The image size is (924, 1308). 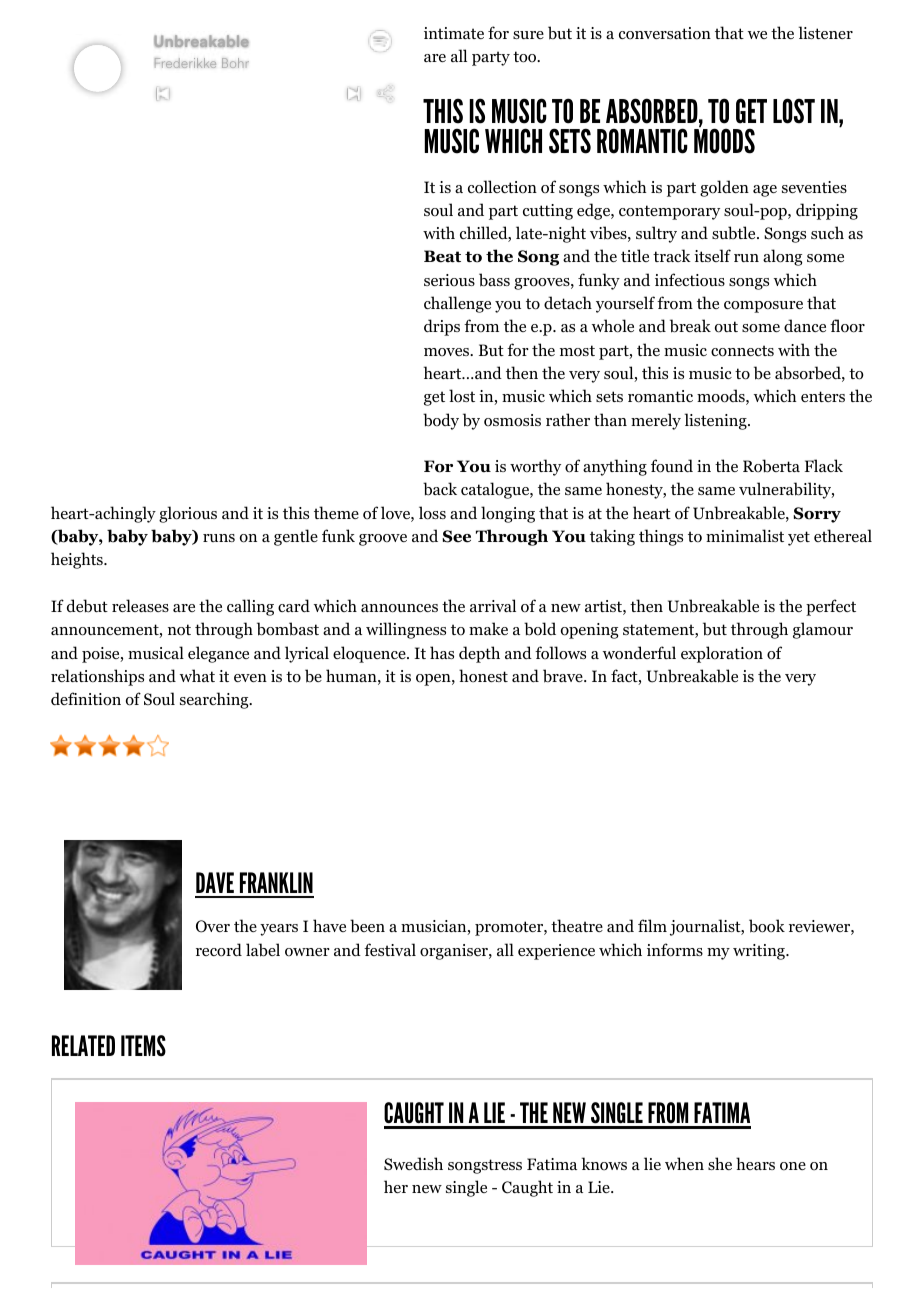 What do you see at coordinates (526, 57) in the page?
I see `too` at bounding box center [526, 57].
